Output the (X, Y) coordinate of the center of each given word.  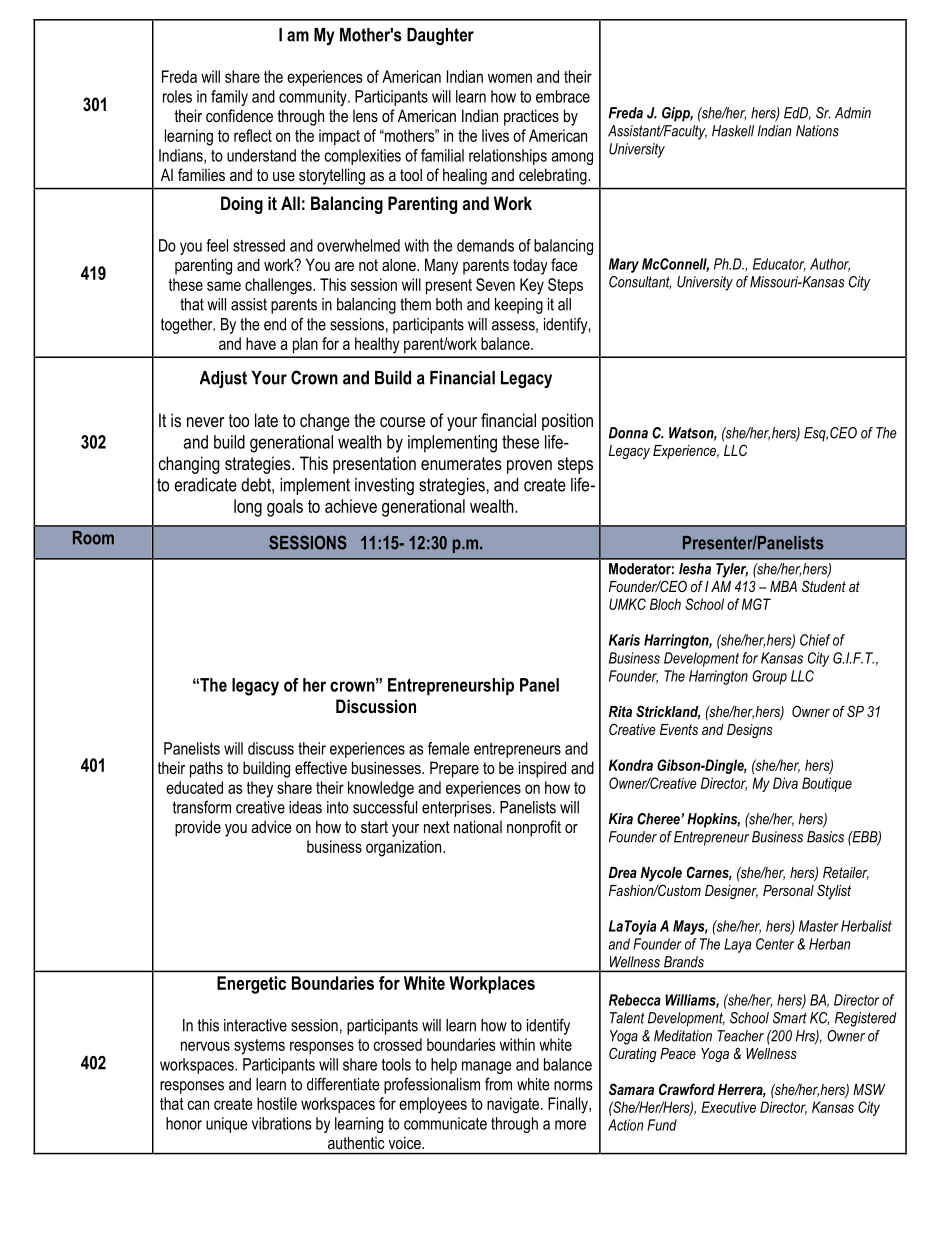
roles (177, 96)
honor (184, 1123)
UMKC (627, 604)
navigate (513, 1105)
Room (93, 538)
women (510, 78)
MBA (783, 586)
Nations (817, 131)
